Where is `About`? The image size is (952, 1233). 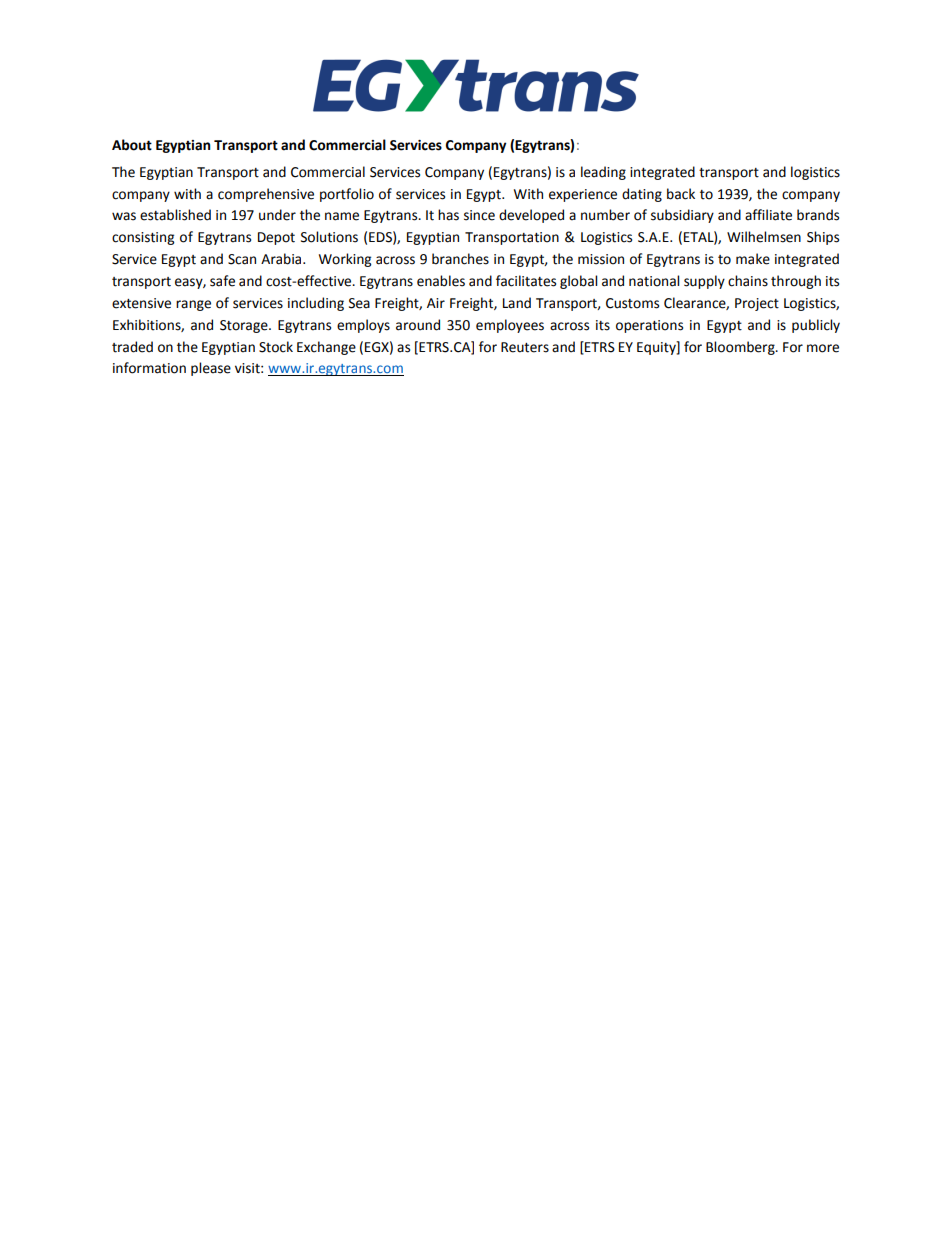
About is located at coordinates (132, 145).
